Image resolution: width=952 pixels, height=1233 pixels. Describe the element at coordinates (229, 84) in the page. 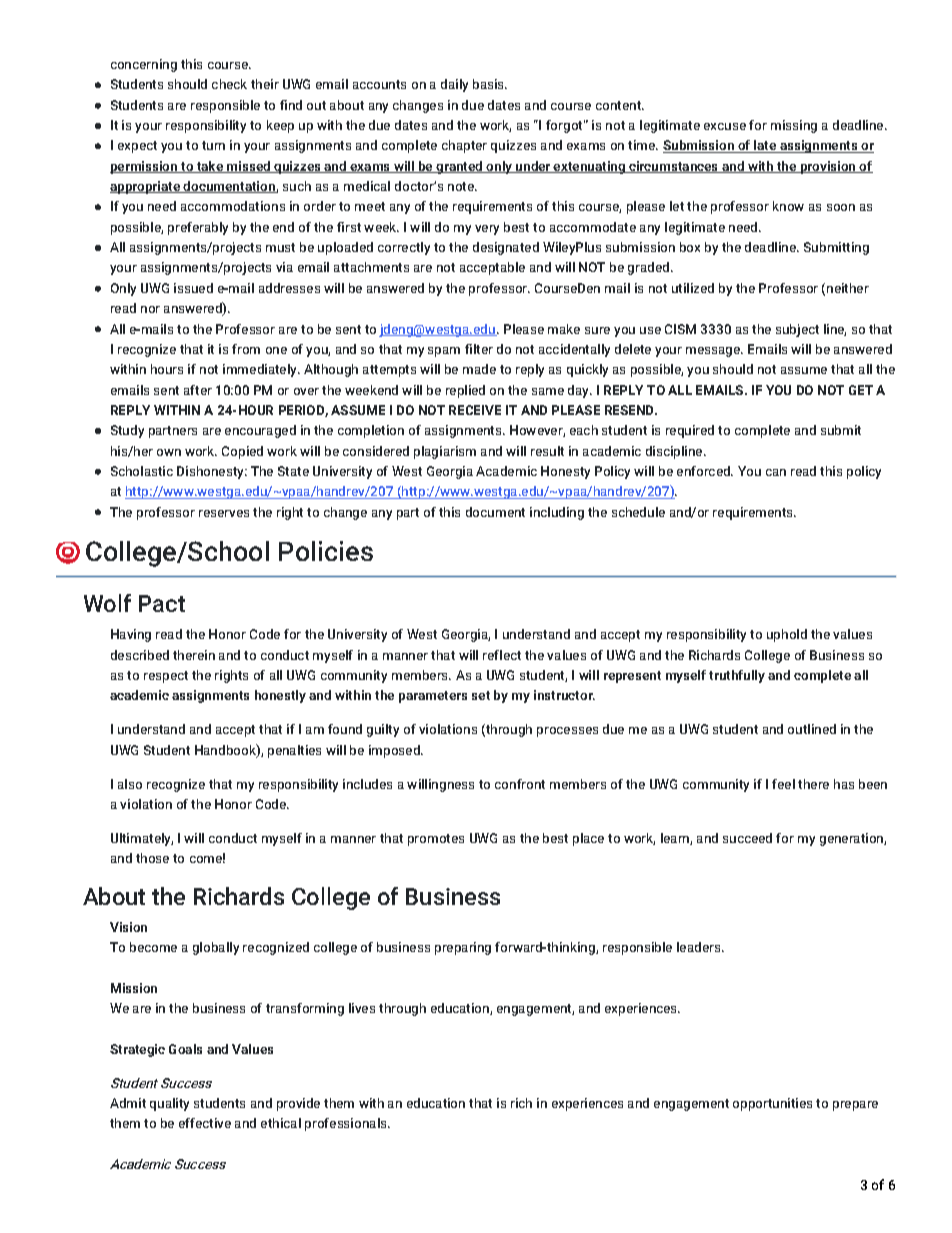

I see `check` at that location.
